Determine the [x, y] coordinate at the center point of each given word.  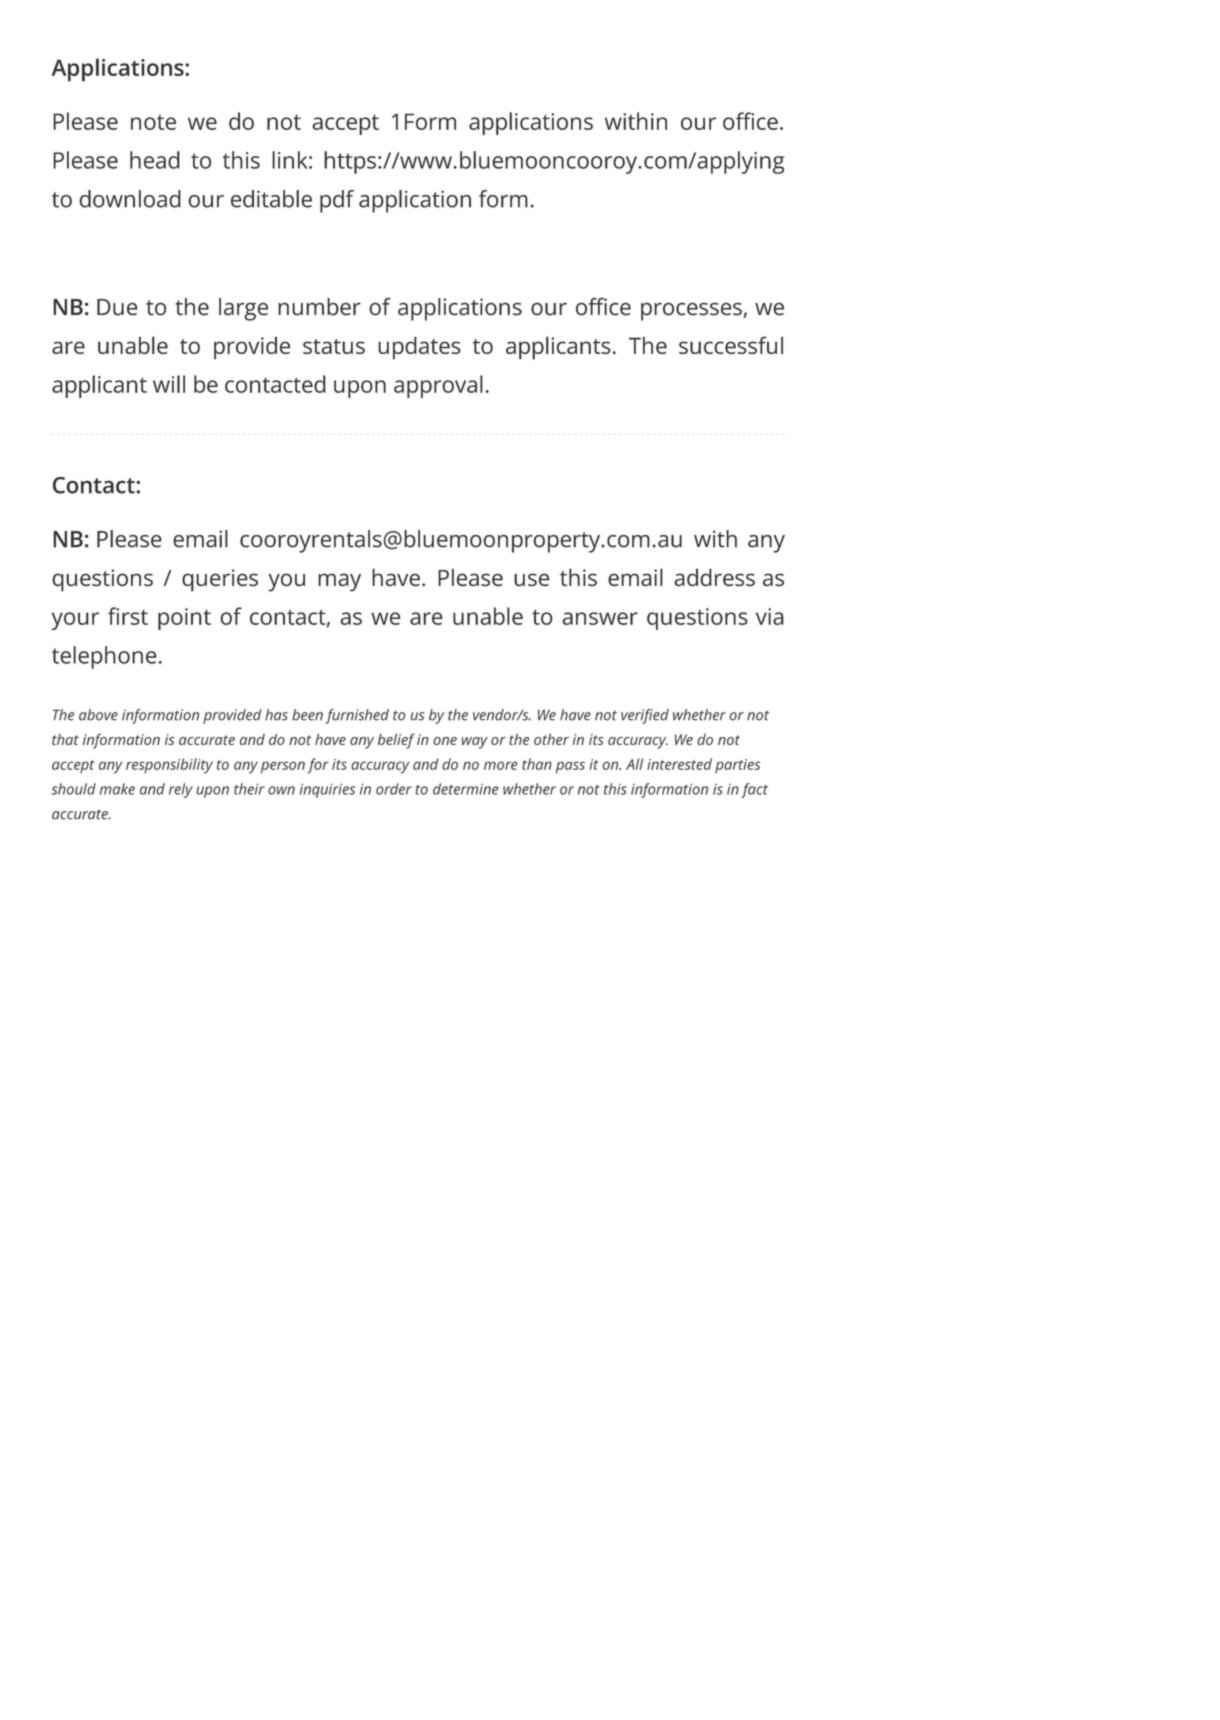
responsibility [169, 766]
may [339, 582]
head [155, 160]
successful [731, 345]
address [714, 577]
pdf [337, 201]
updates [419, 348]
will [169, 384]
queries [220, 580]
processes [691, 311]
